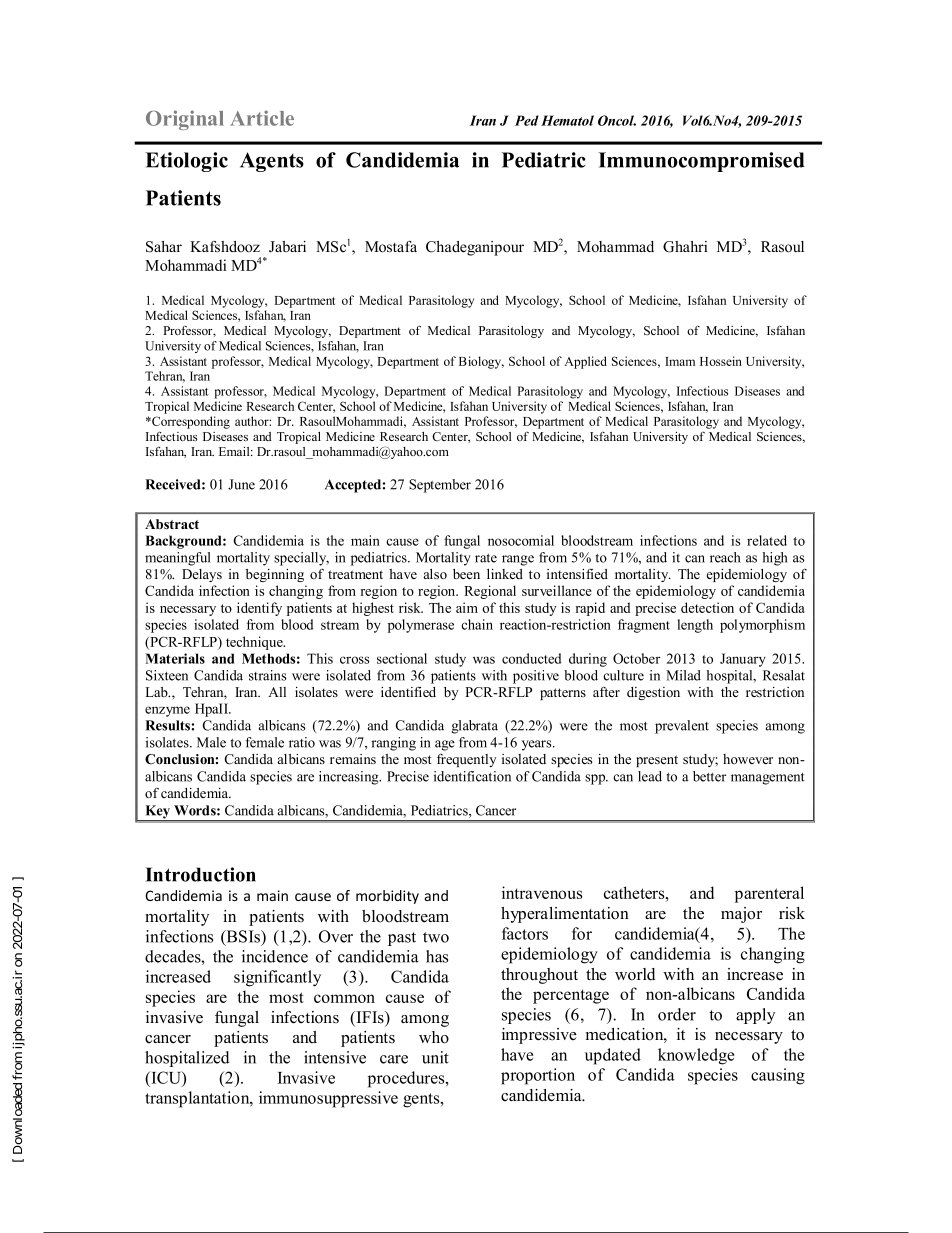  What do you see at coordinates (701, 162) in the image?
I see `Immunocompromised` at bounding box center [701, 162].
